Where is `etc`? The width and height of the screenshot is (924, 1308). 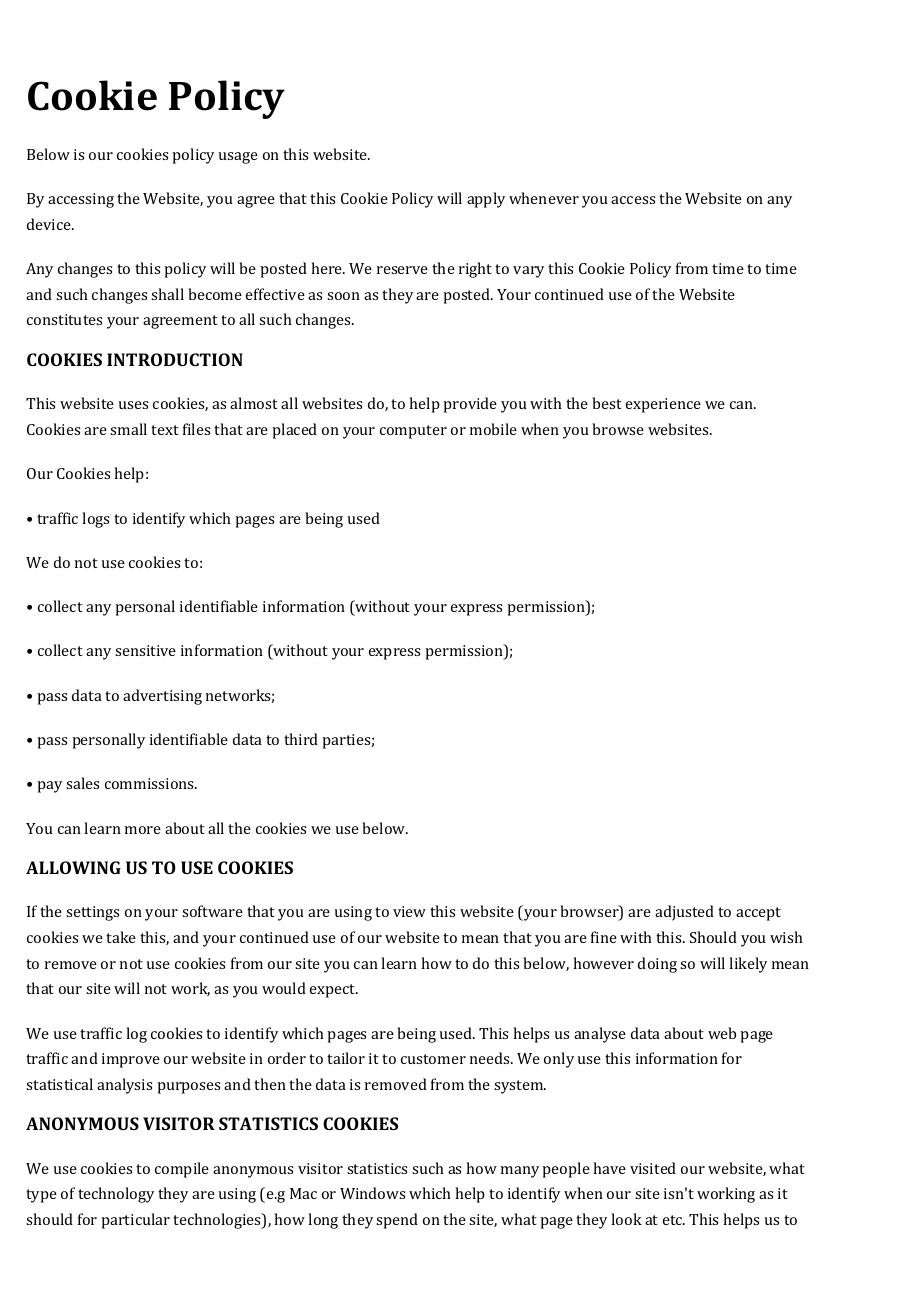 etc is located at coordinates (674, 1220).
